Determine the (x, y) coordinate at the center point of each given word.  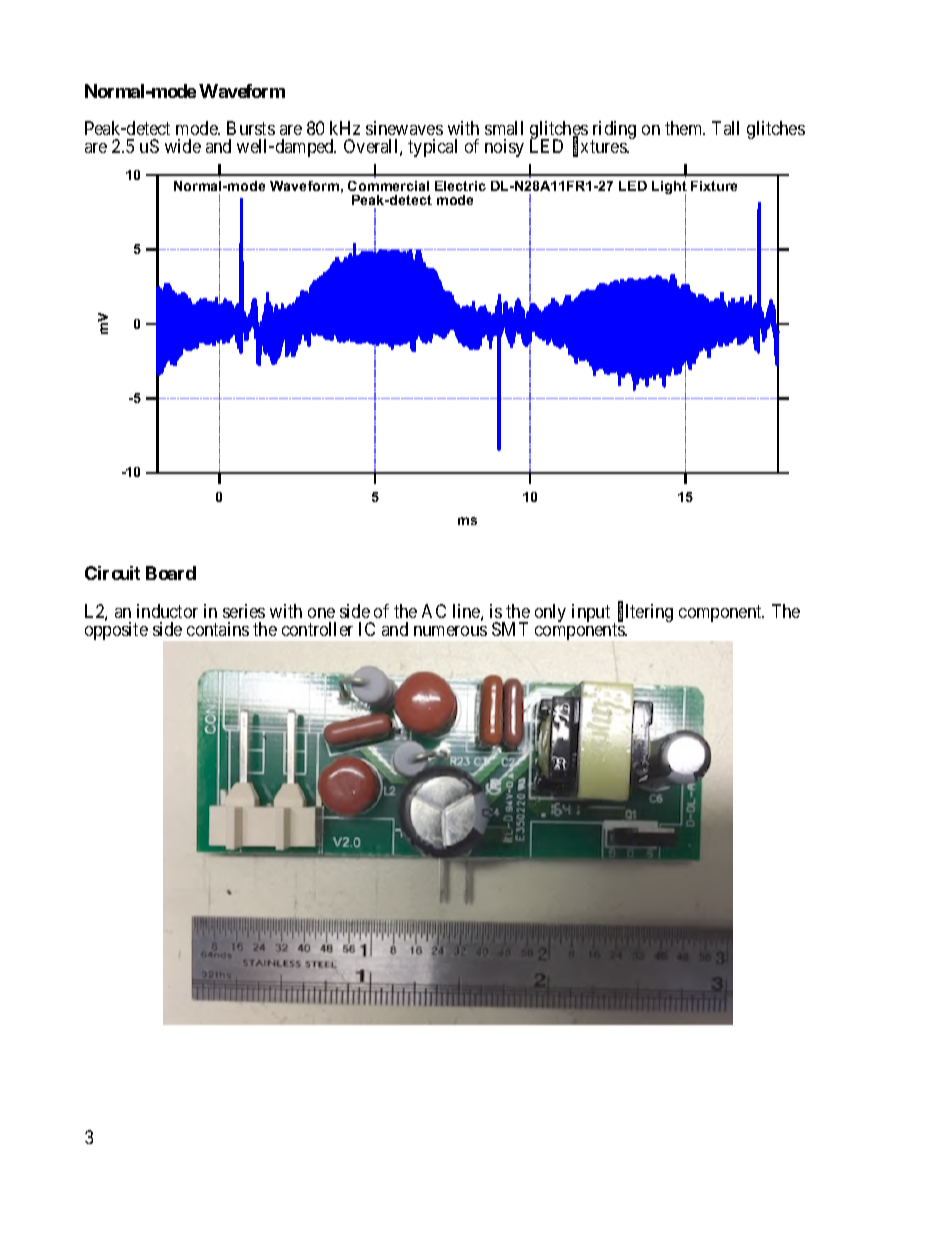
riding (614, 131)
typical (432, 148)
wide (183, 146)
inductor (167, 611)
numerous (450, 631)
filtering (643, 614)
